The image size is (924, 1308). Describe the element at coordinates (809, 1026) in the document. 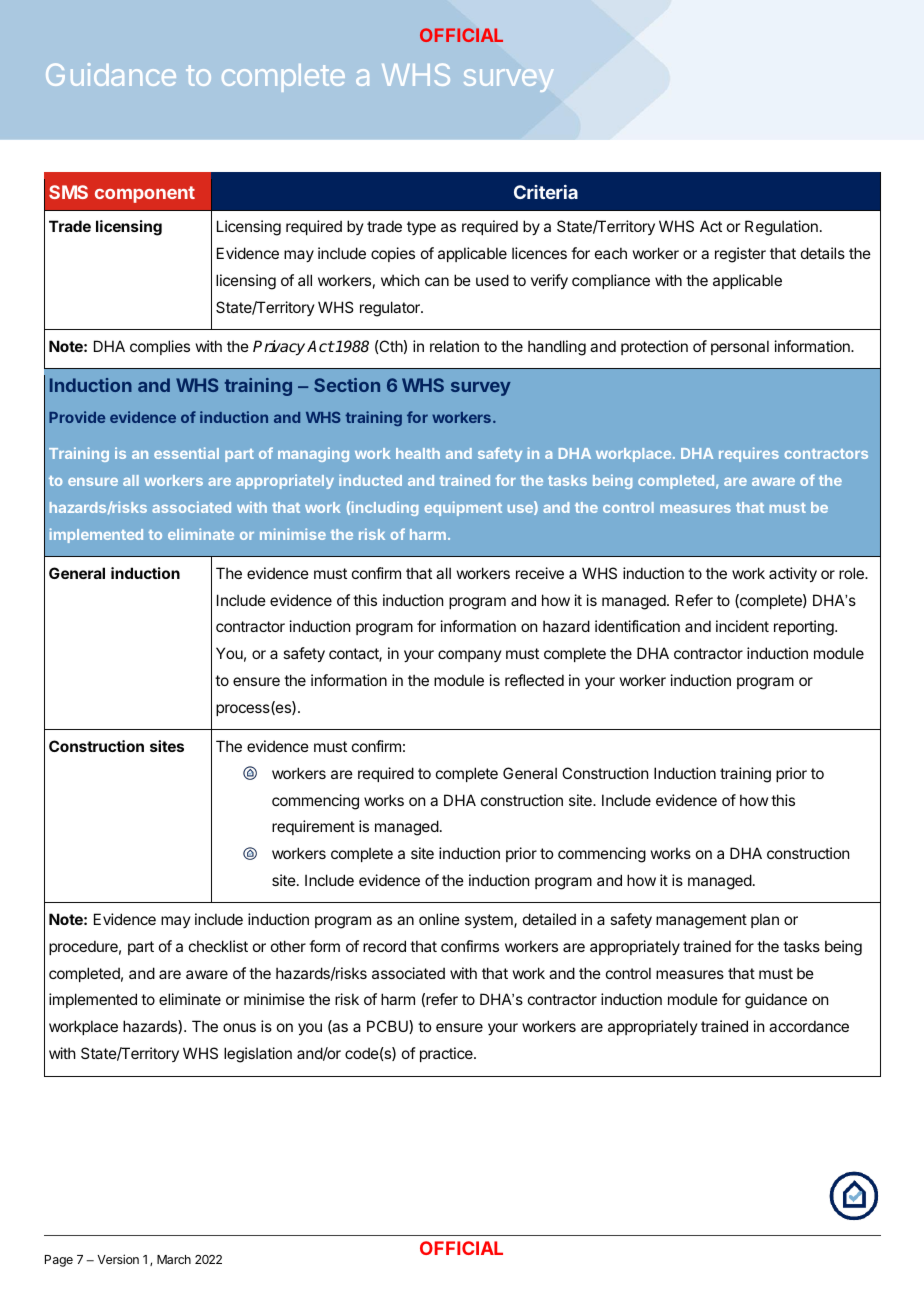

I see `accordance` at that location.
